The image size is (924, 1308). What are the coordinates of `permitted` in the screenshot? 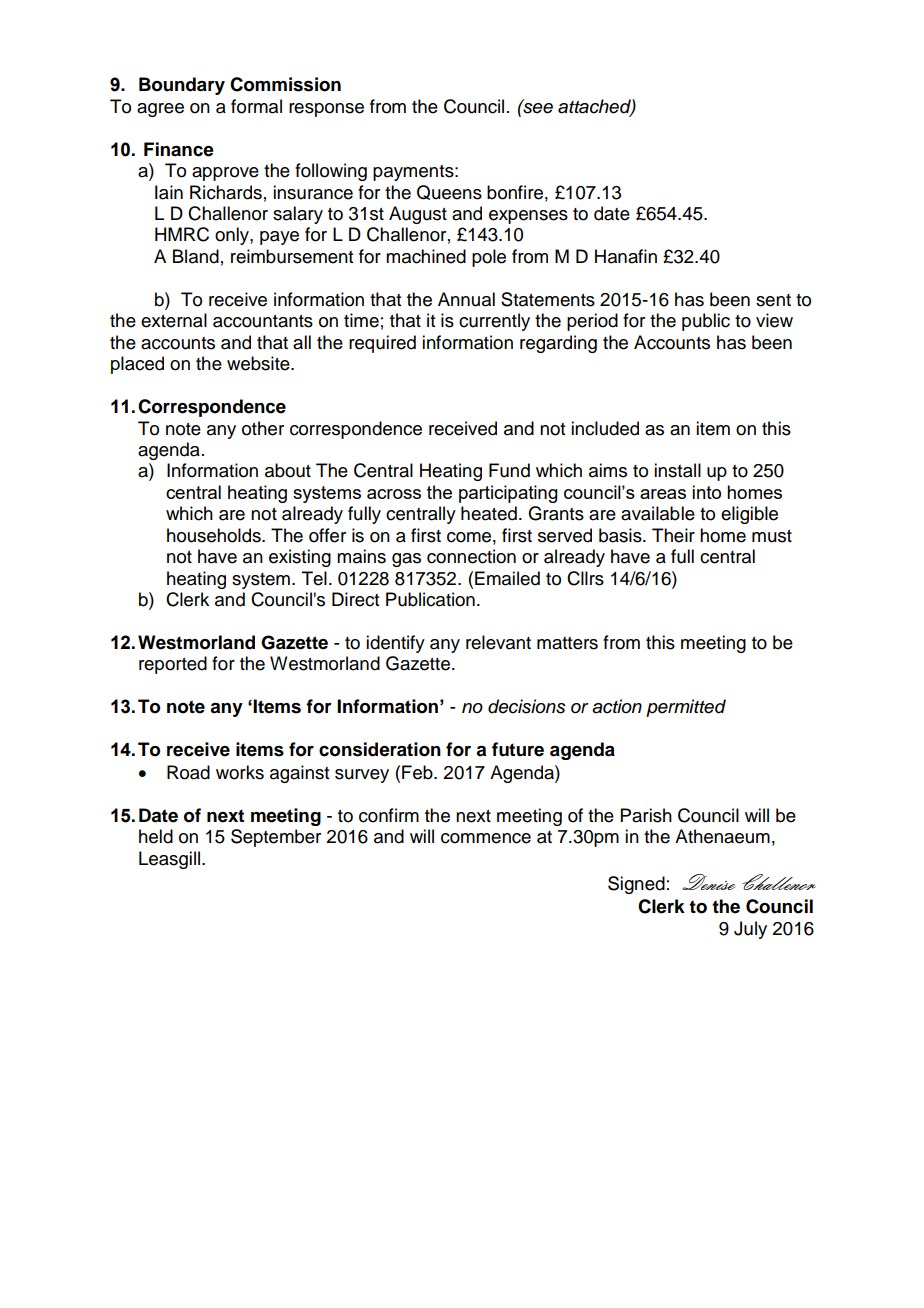 It's located at (686, 708).
